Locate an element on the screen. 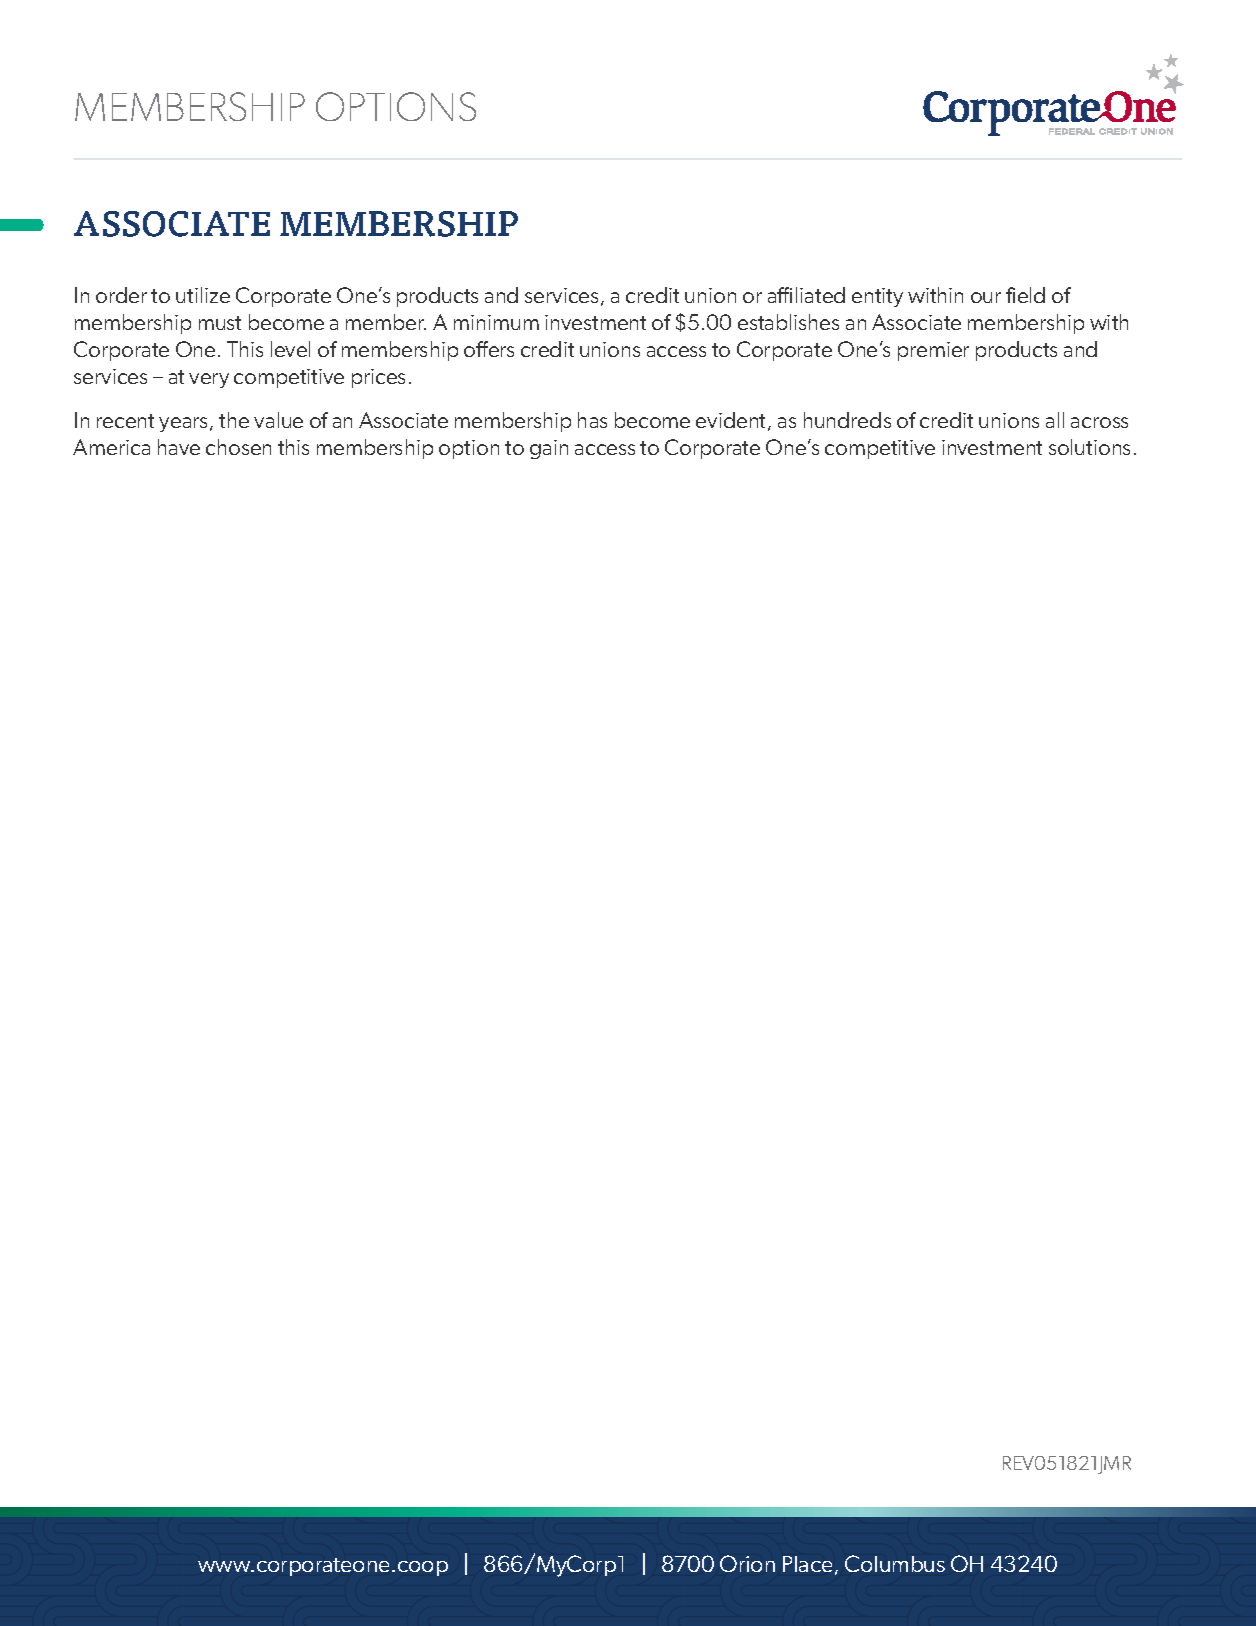  America is located at coordinates (111, 447).
